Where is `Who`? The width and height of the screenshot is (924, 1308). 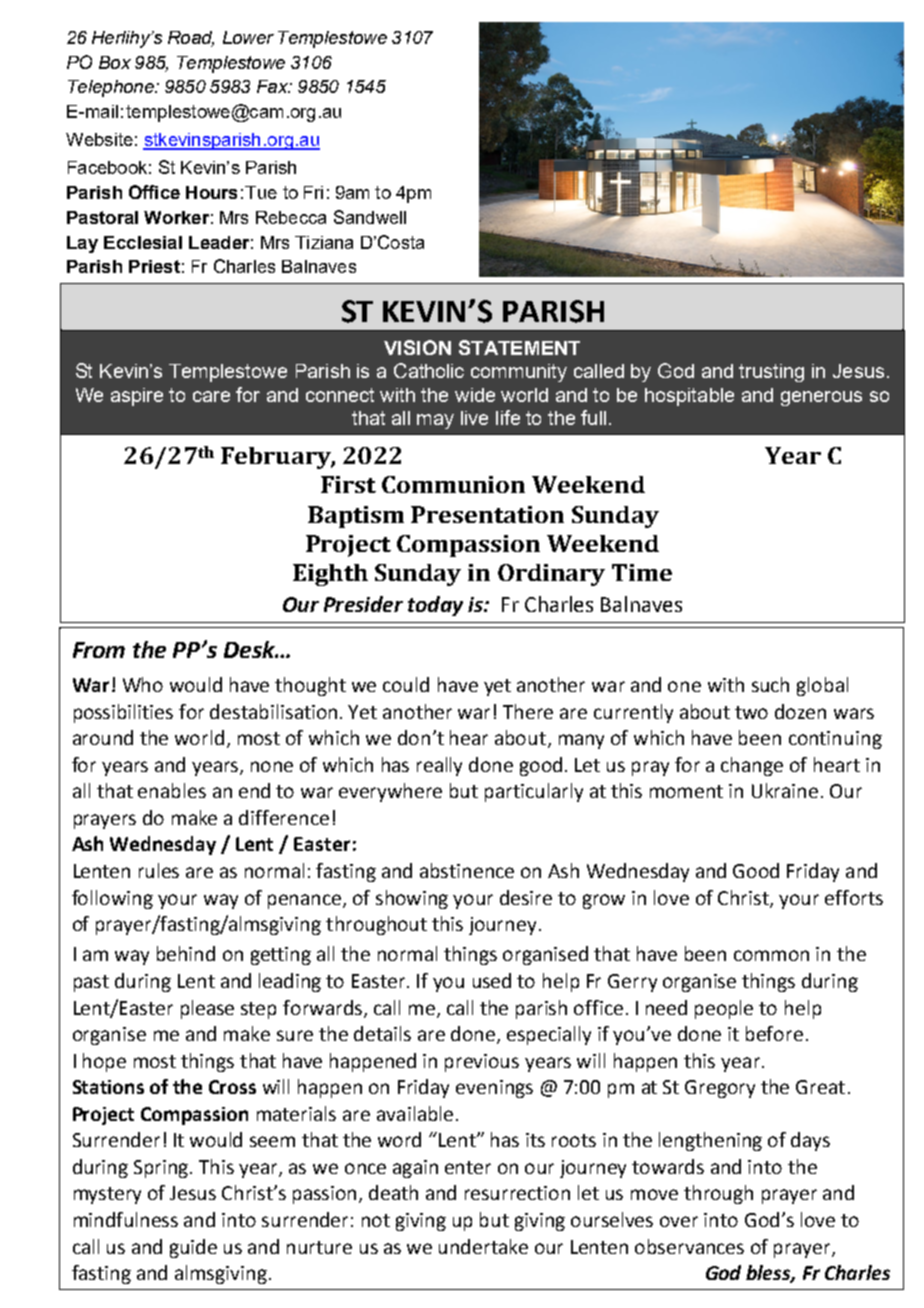
Who is located at coordinates (143, 684).
